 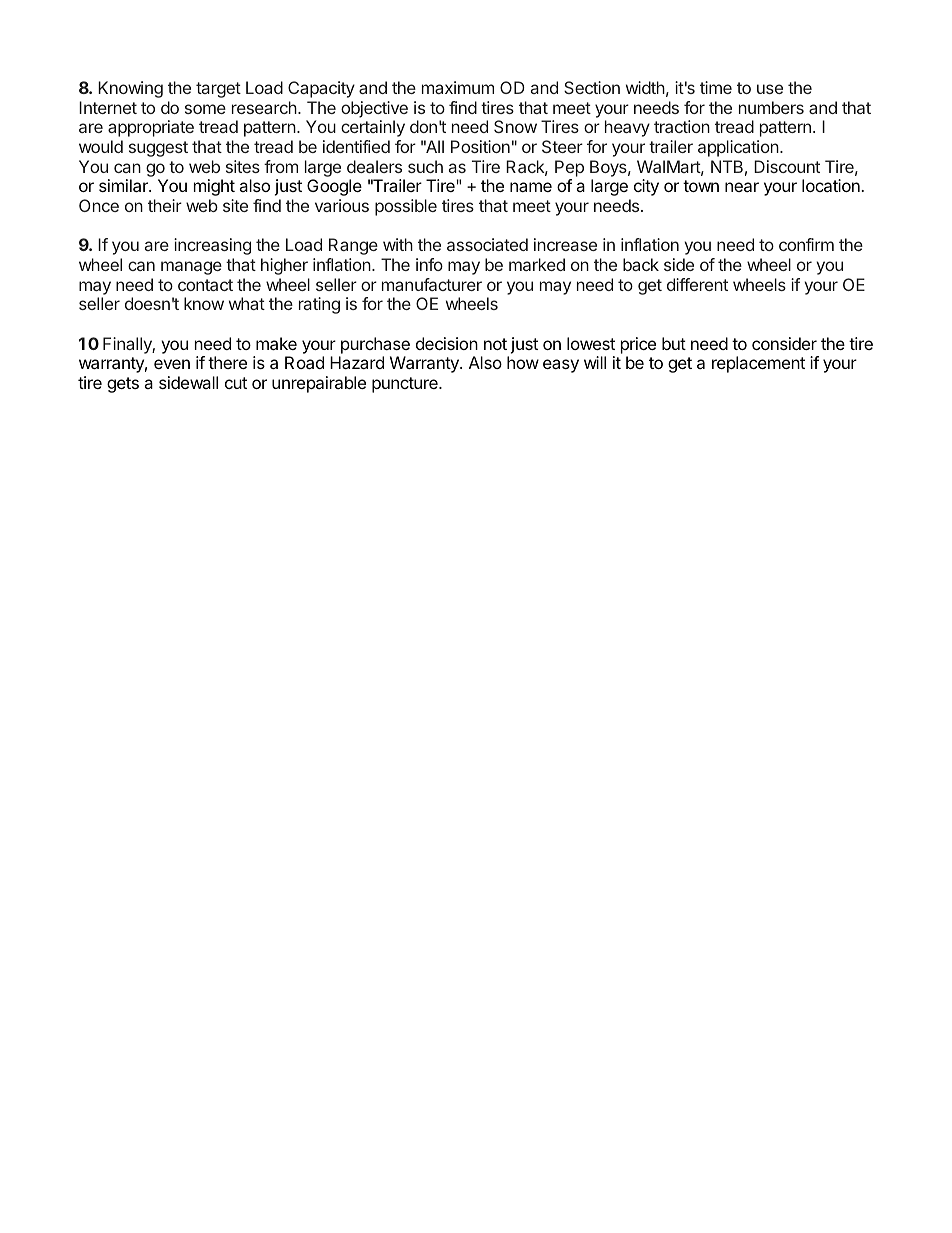 I want to click on manufacturer, so click(x=432, y=284).
